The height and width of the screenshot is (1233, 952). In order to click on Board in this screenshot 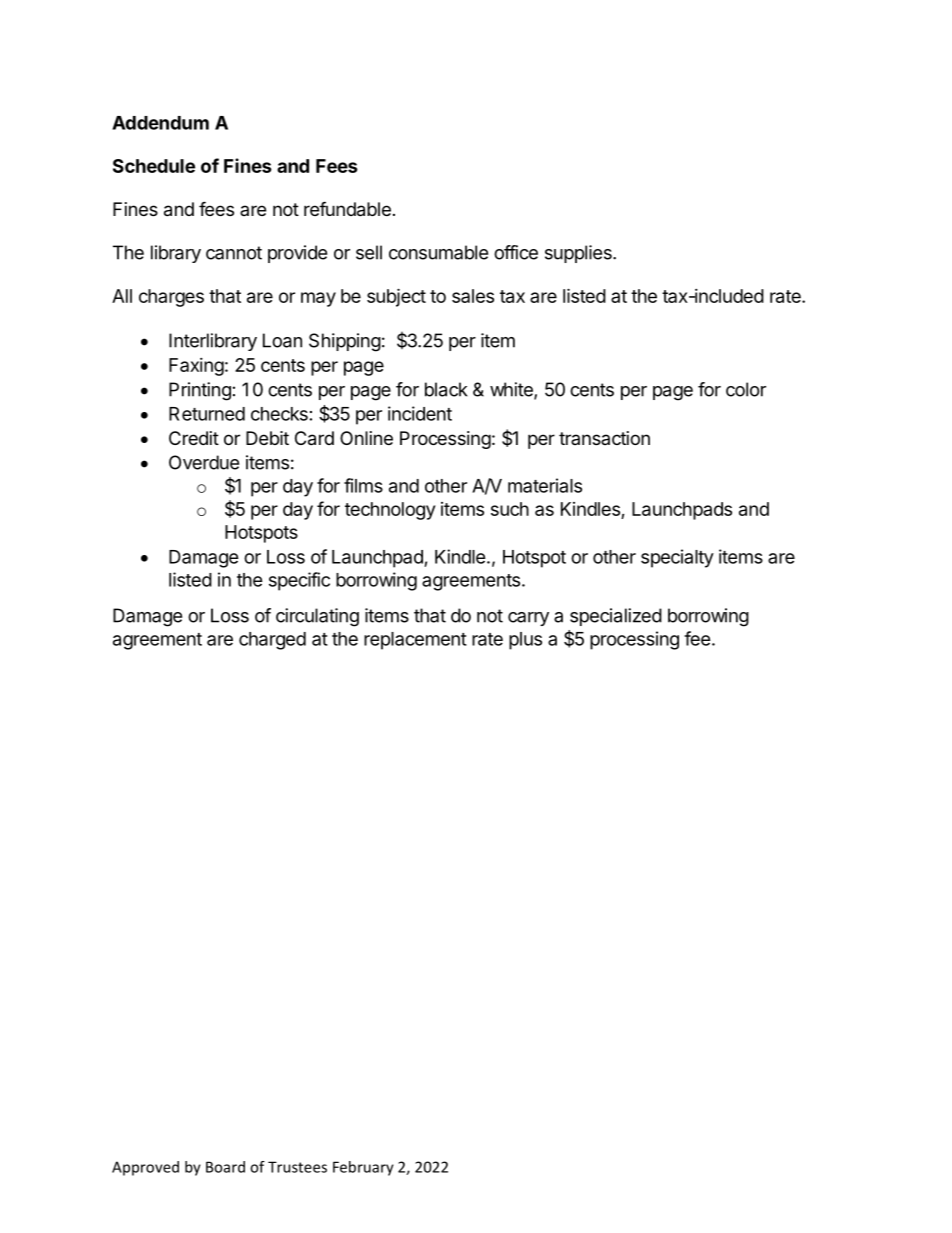, I will do `click(225, 1167)`.
